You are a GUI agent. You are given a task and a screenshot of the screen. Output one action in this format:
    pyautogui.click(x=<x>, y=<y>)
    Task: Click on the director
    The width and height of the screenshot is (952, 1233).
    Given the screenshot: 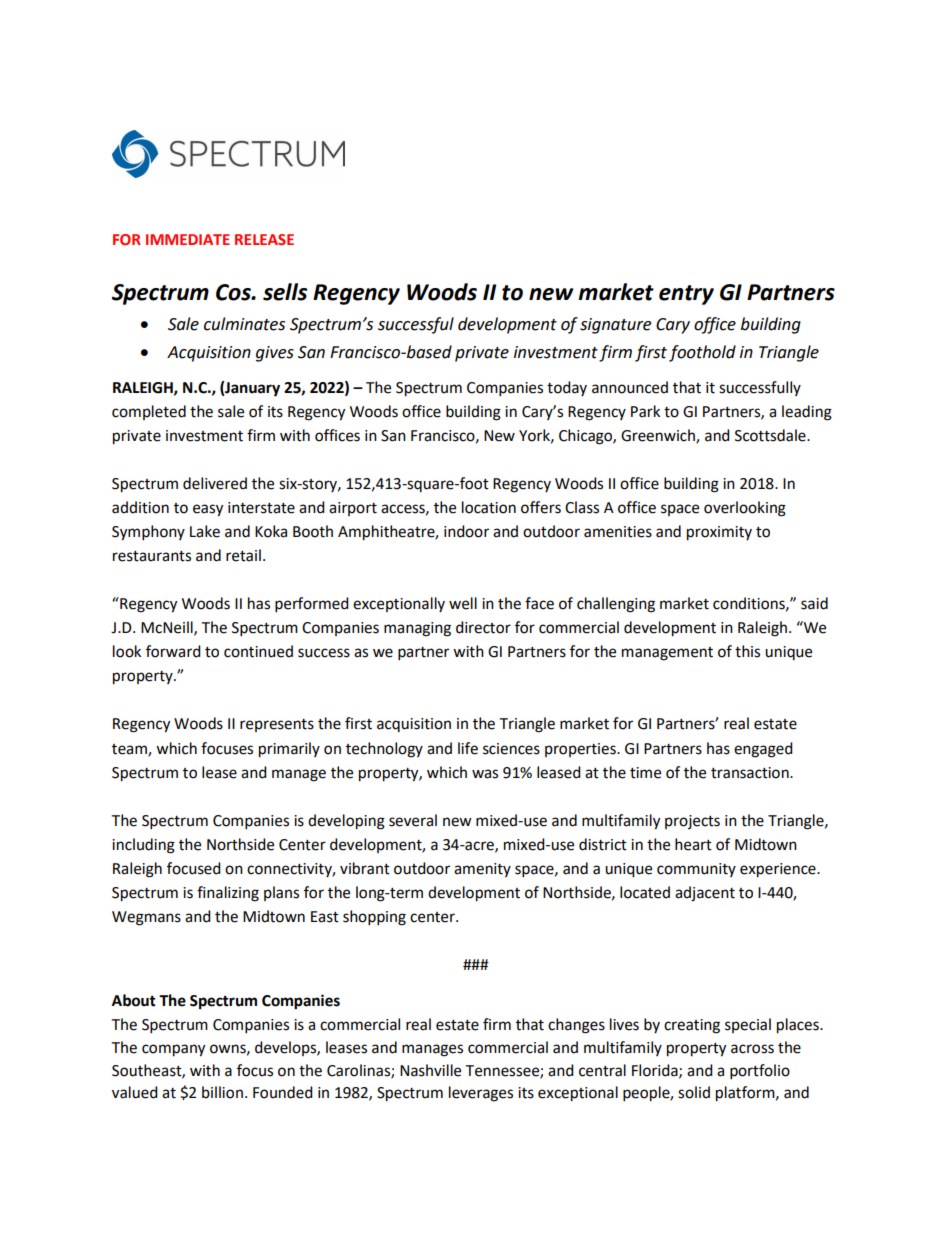 What is the action you would take?
    pyautogui.click(x=483, y=627)
